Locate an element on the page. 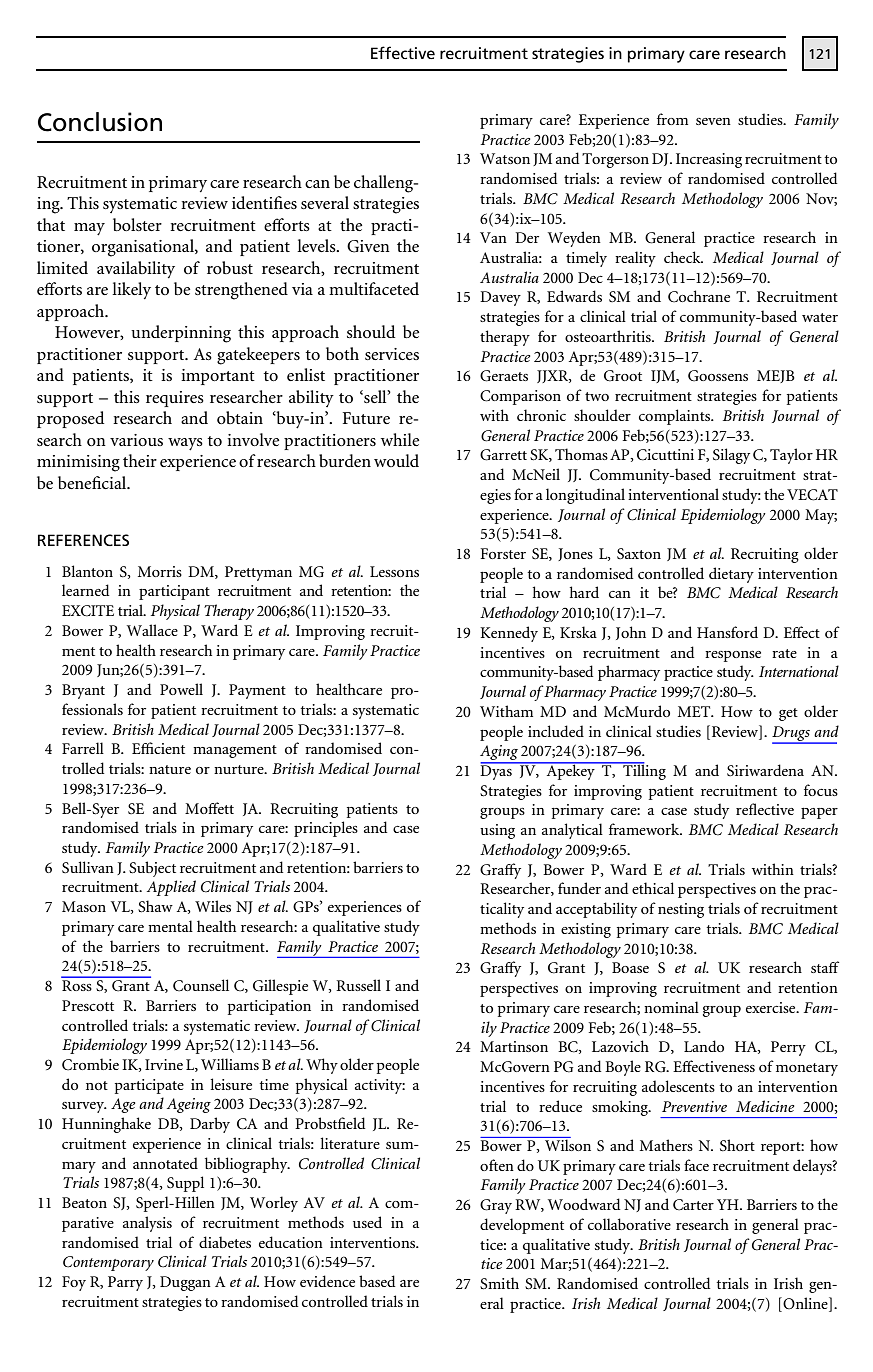  get is located at coordinates (788, 714).
